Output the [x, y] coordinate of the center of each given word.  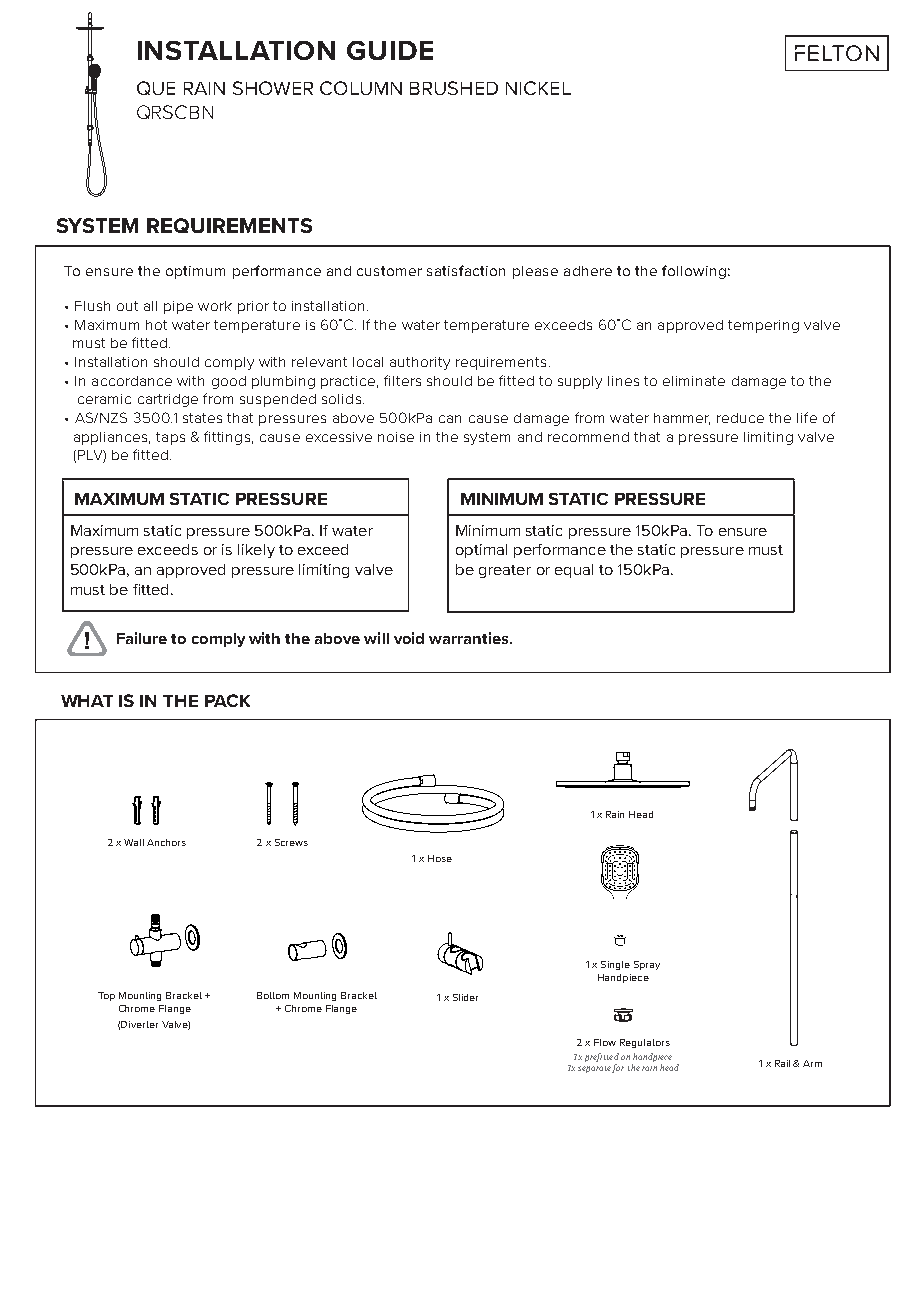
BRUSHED [454, 88]
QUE [156, 88]
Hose [440, 858]
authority [420, 363]
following [694, 272]
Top [106, 996]
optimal [481, 551]
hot [156, 325]
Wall [134, 842]
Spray [647, 965]
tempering [763, 326]
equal [574, 571]
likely [256, 551]
